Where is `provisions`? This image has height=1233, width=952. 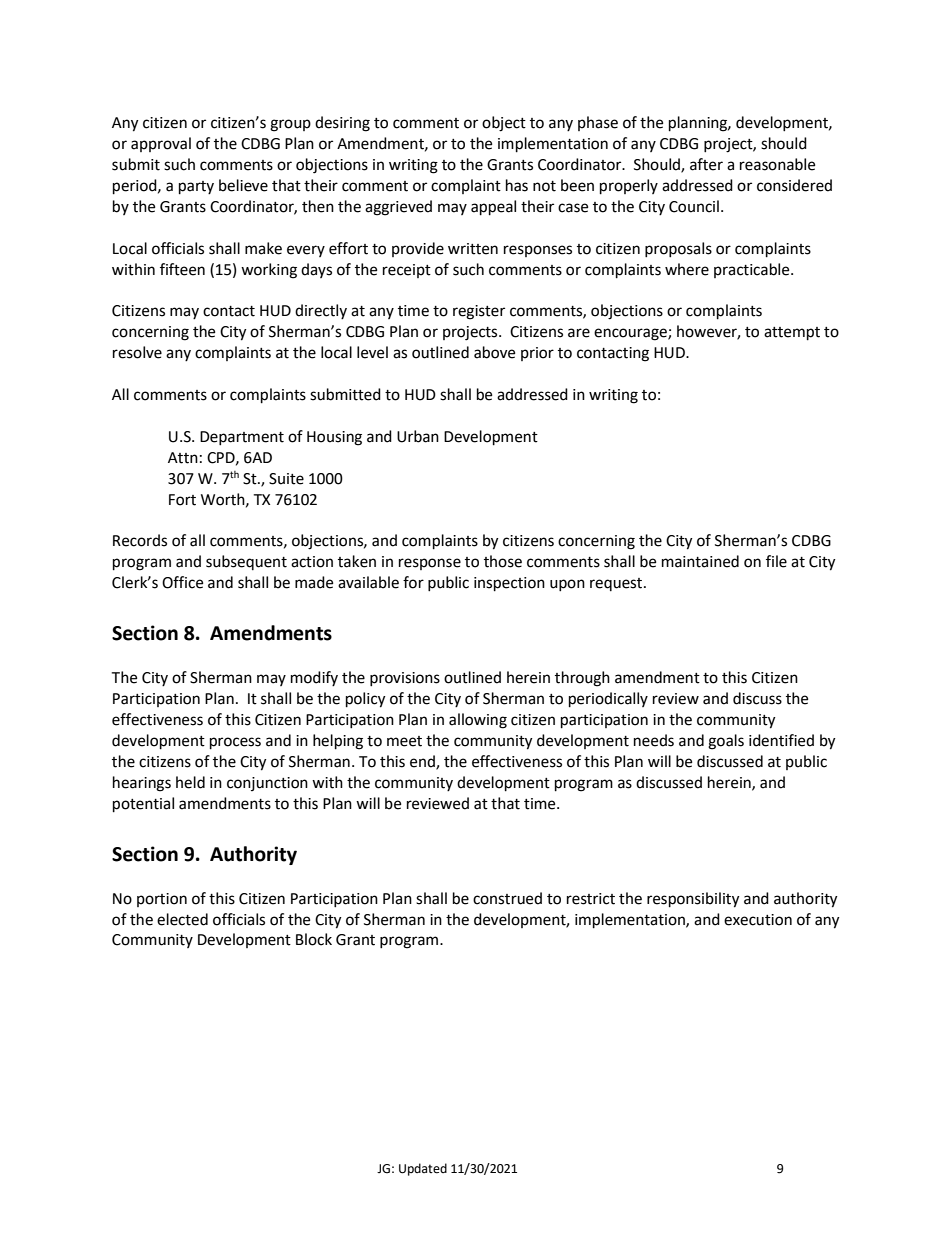 provisions is located at coordinates (405, 679).
